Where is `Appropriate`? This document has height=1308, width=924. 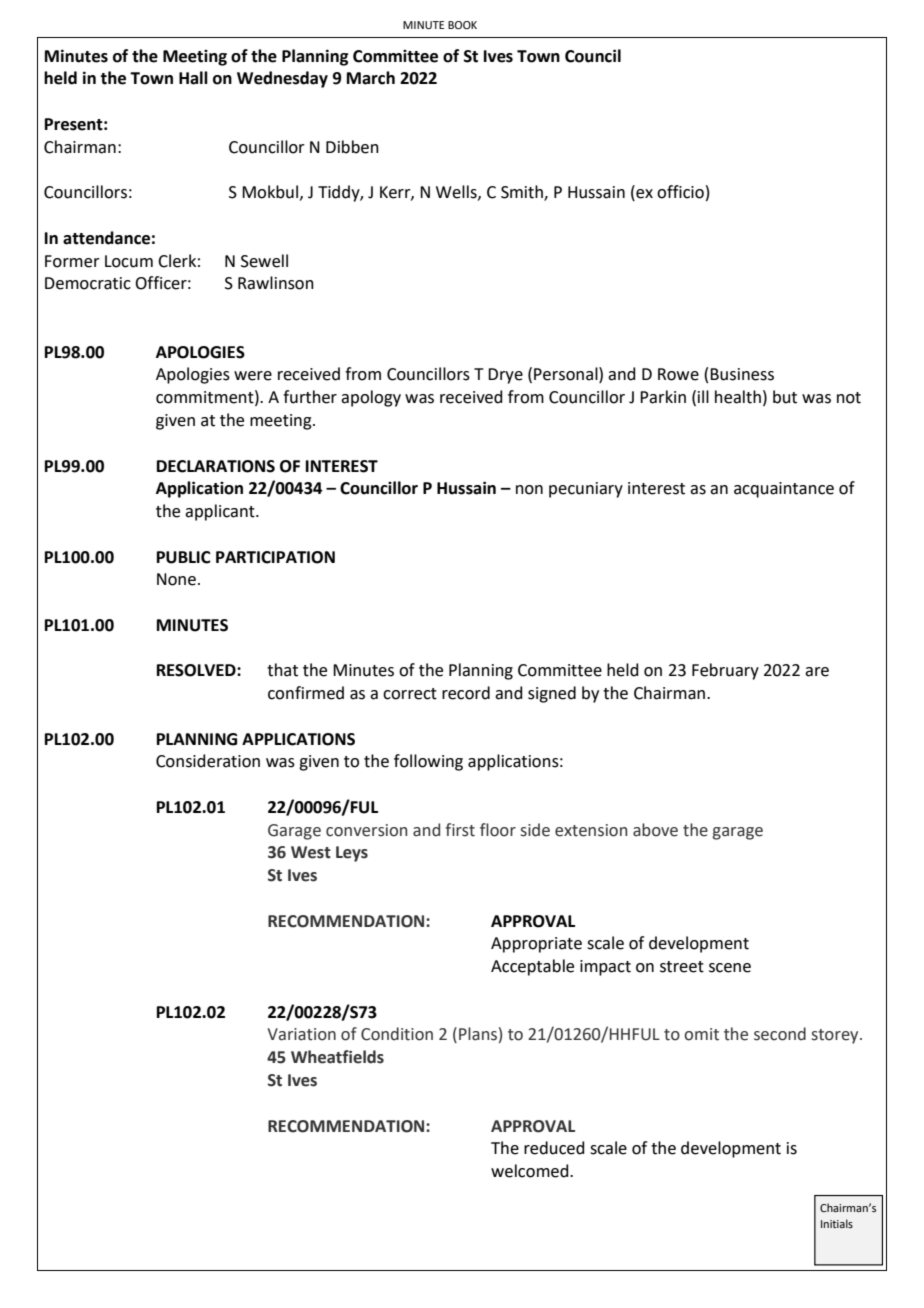
Appropriate is located at coordinates (536, 945).
